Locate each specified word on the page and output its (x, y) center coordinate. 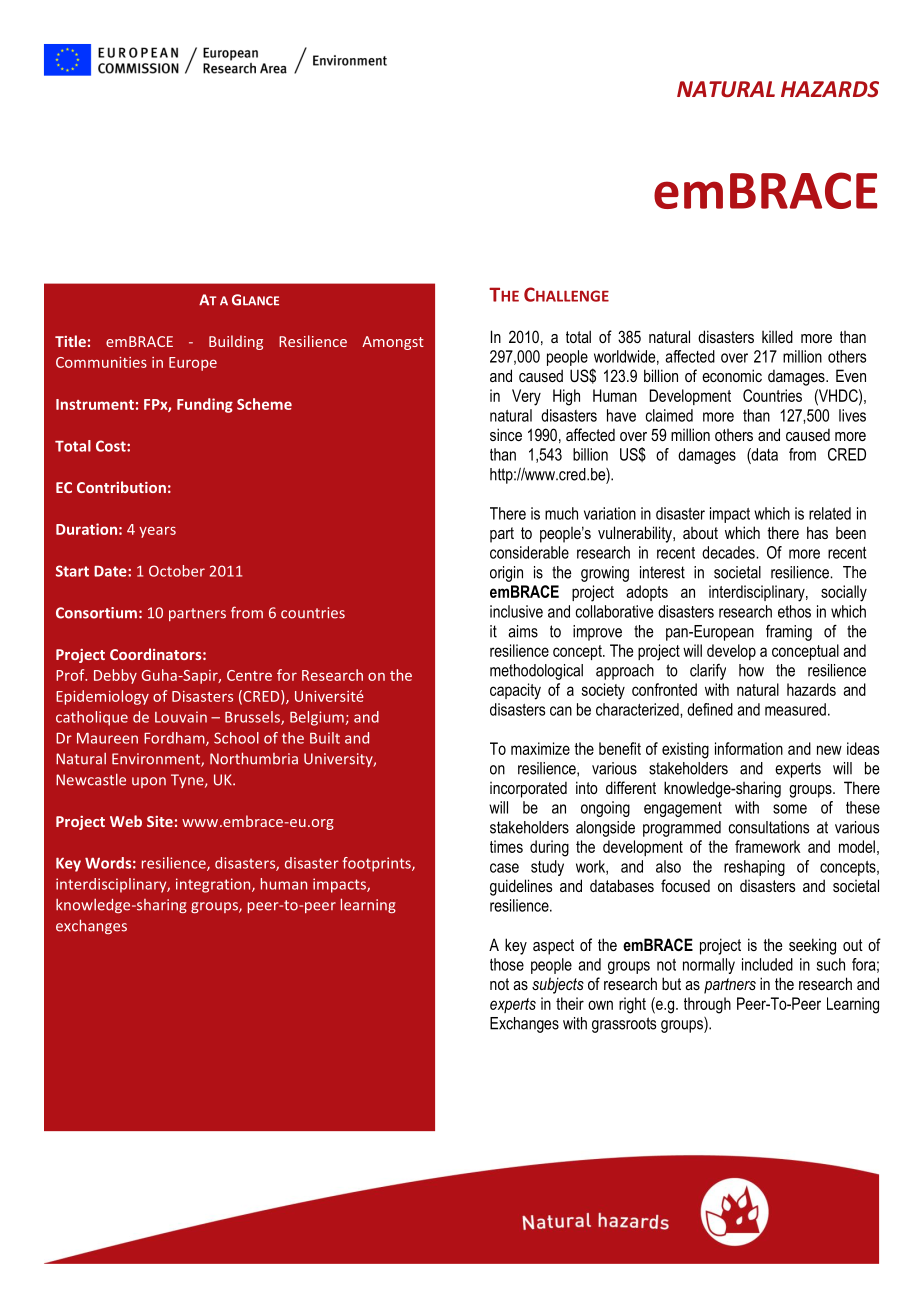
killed (777, 336)
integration (214, 885)
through (707, 1005)
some (790, 809)
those (507, 964)
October (177, 571)
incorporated (528, 789)
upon (149, 782)
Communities (101, 362)
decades (729, 552)
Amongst (393, 343)
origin (506, 574)
